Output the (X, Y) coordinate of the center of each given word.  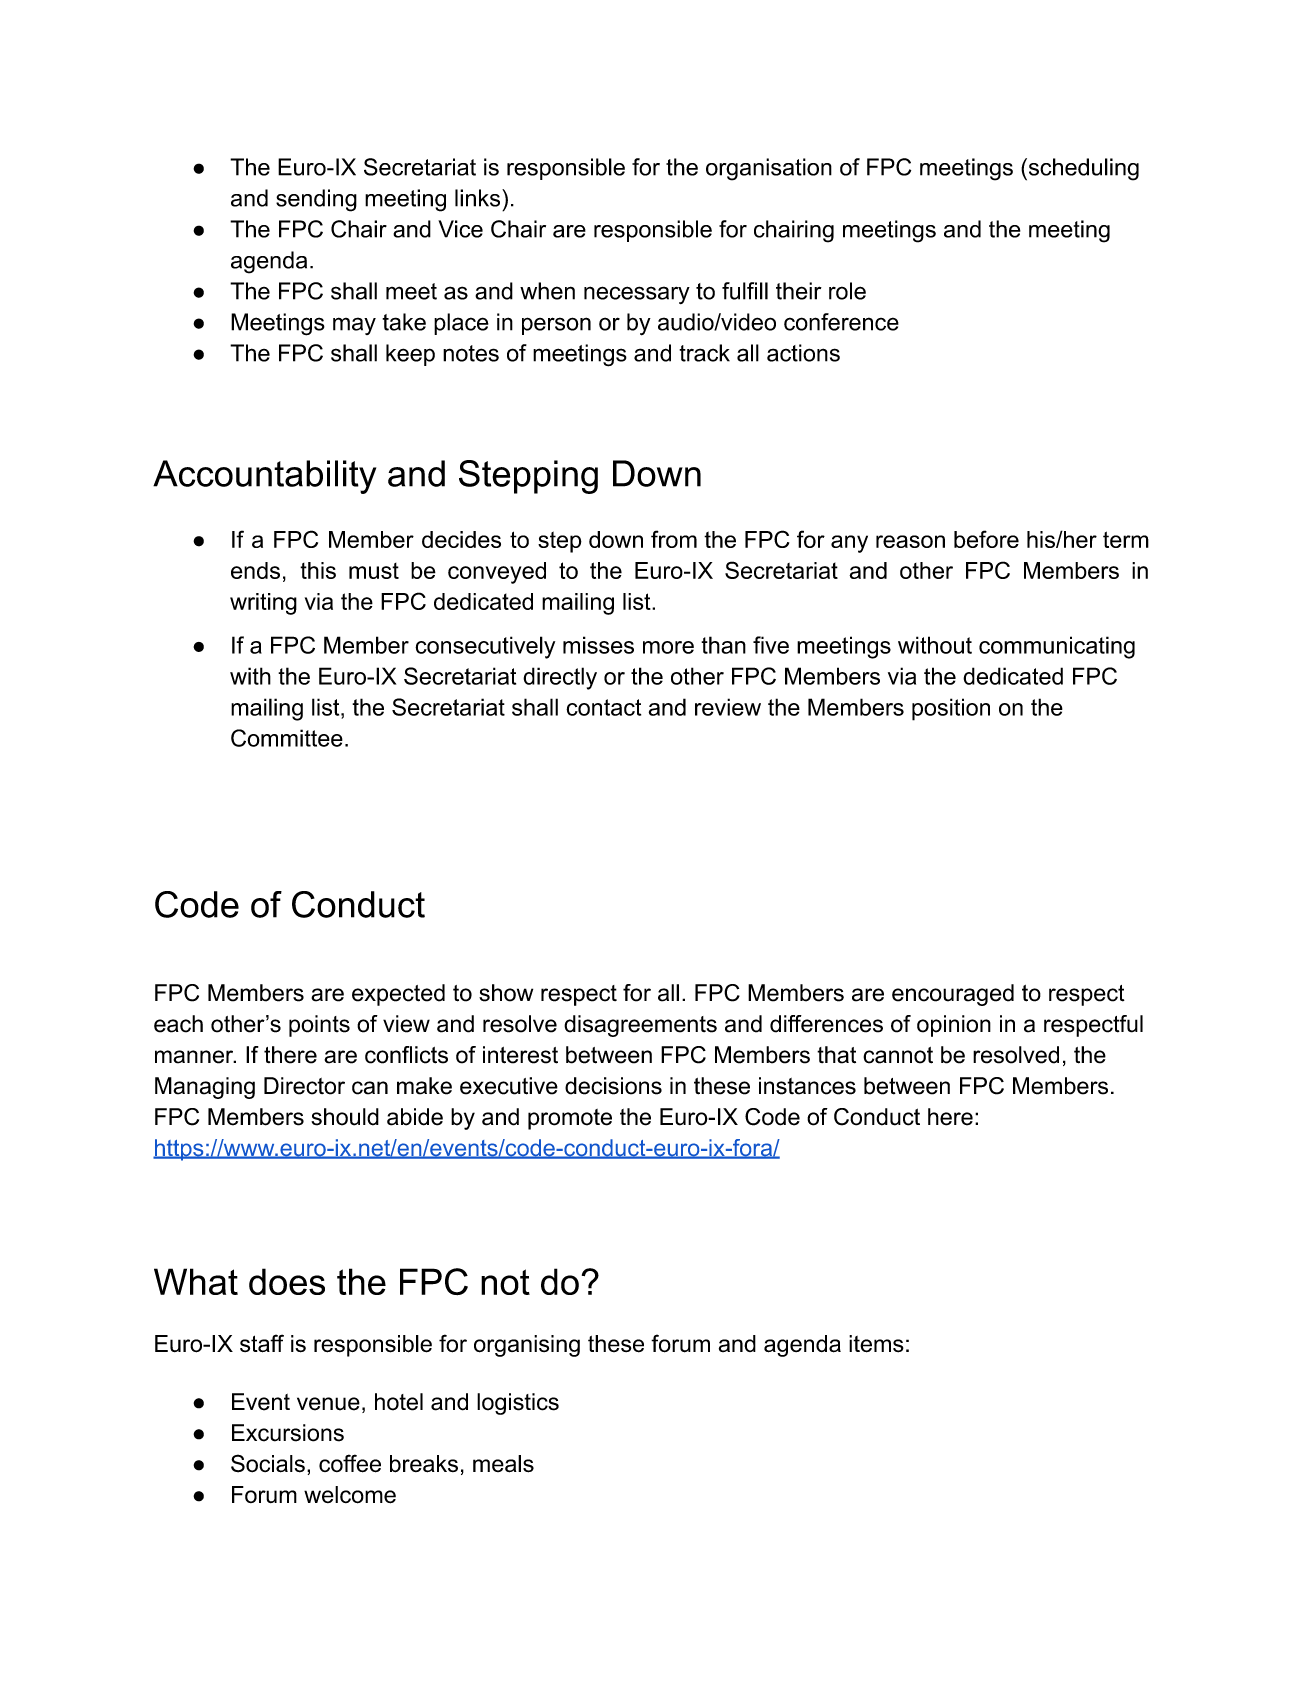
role (847, 291)
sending (316, 200)
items (876, 1344)
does (287, 1281)
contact (603, 707)
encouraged (953, 995)
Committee (287, 738)
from (674, 539)
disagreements (640, 1026)
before (986, 539)
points (319, 1026)
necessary (637, 295)
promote (570, 1119)
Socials (268, 1463)
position (951, 709)
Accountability (264, 477)
